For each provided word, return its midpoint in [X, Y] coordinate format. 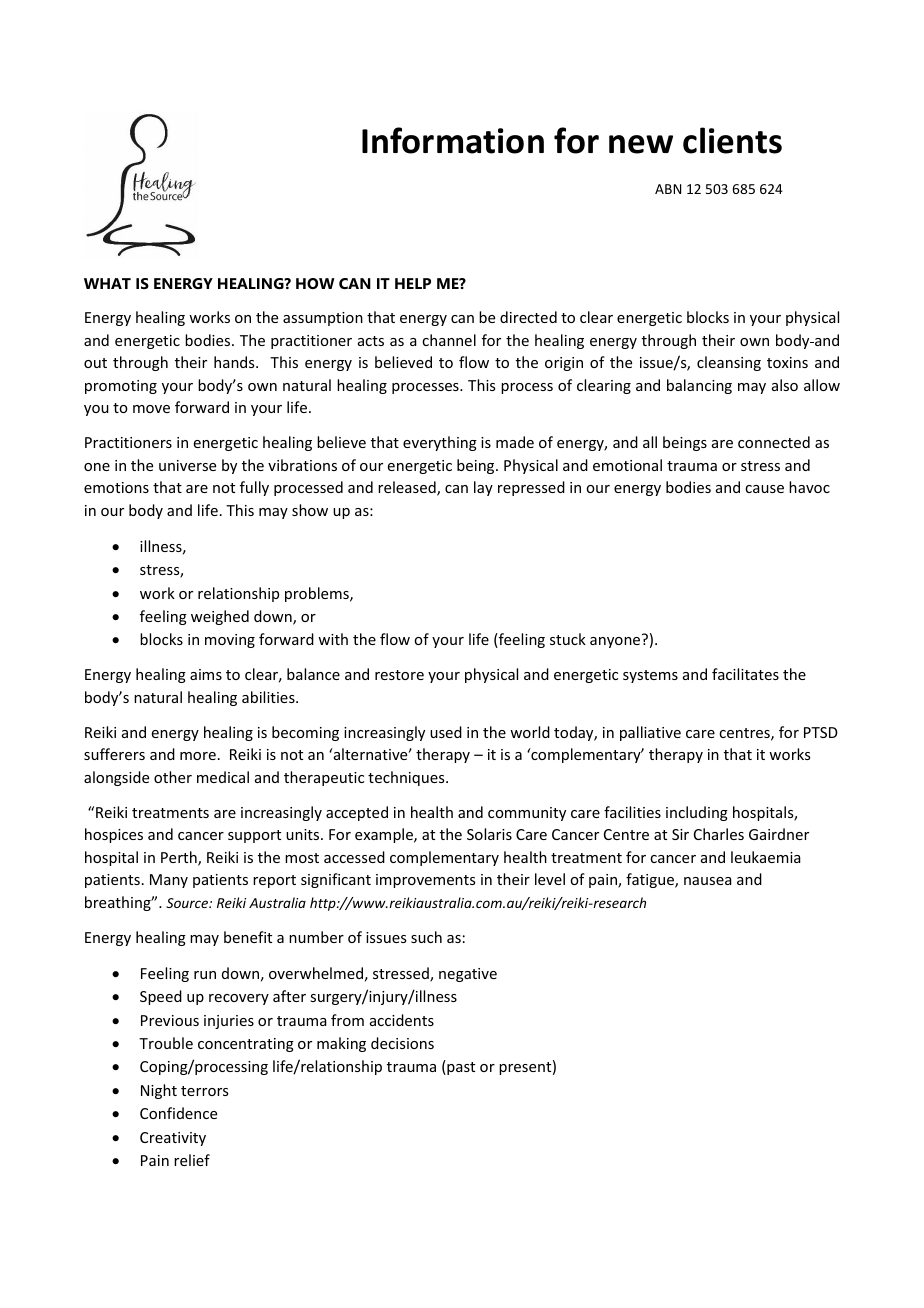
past [460, 1067]
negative [468, 975]
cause [764, 489]
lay [483, 488]
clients [732, 140]
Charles [719, 834]
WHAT [107, 283]
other [173, 777]
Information [453, 140]
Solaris [489, 834]
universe [187, 465]
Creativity [173, 1139]
